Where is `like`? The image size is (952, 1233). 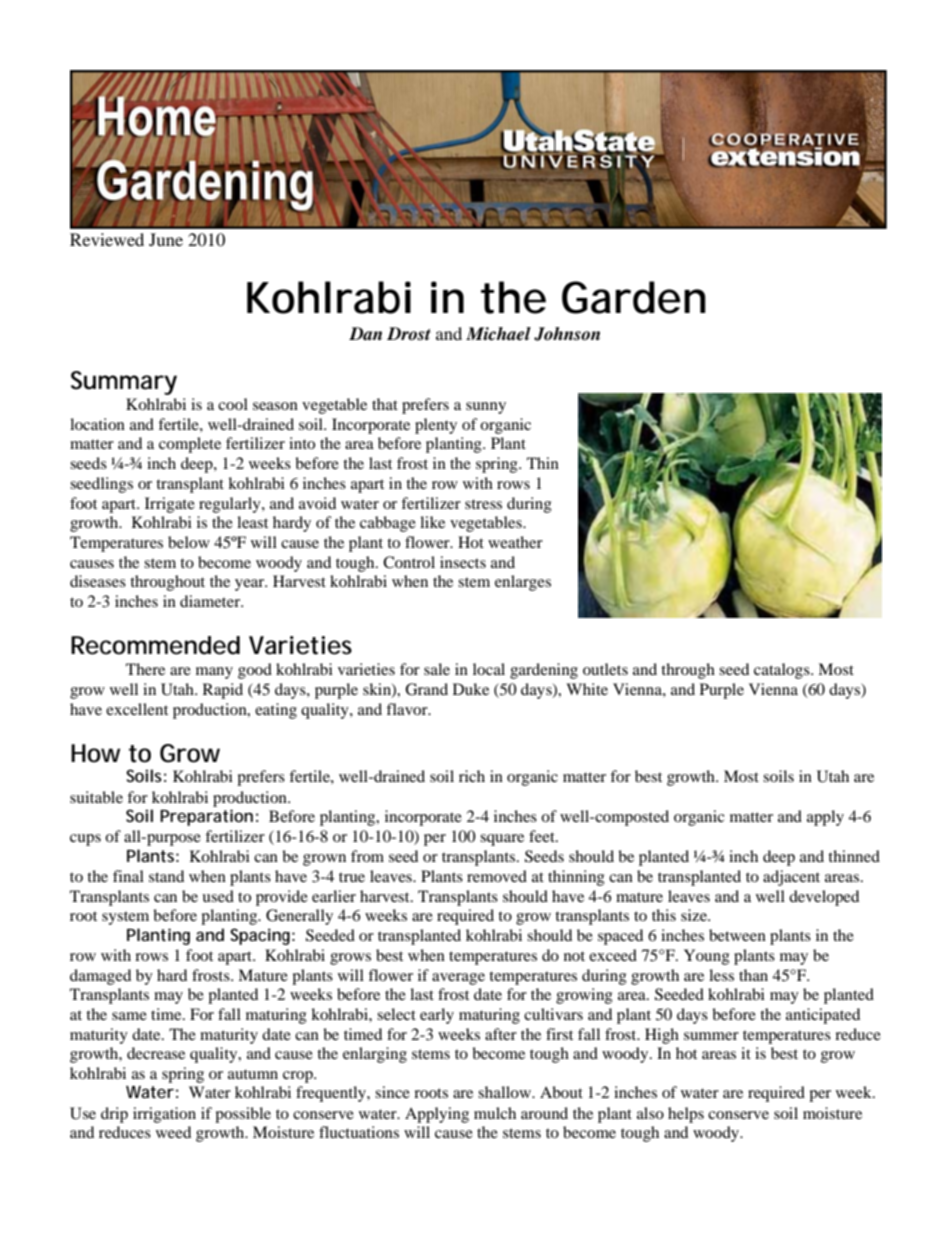
like is located at coordinates (432, 522).
